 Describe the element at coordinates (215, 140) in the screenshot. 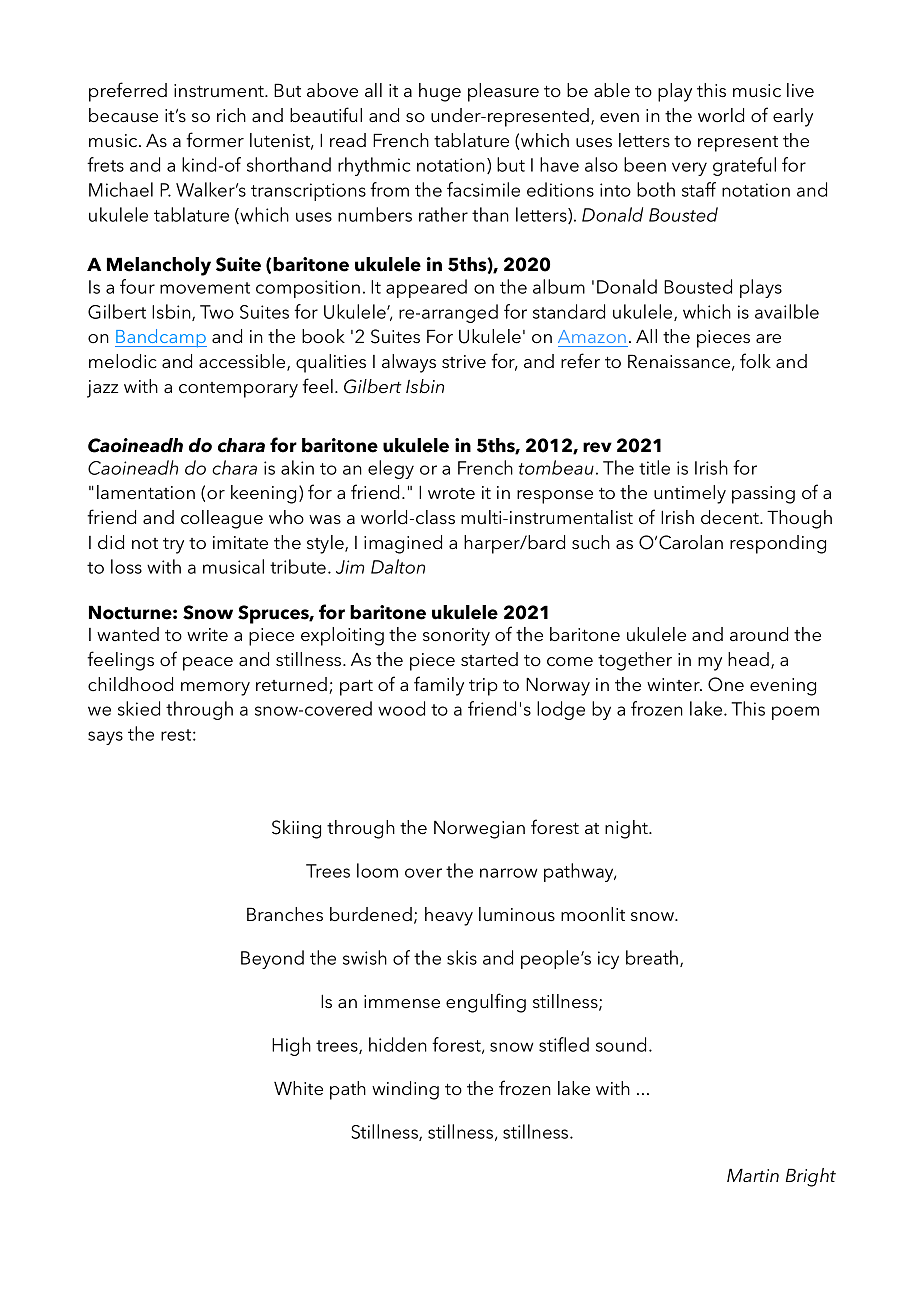

I see `former` at that location.
